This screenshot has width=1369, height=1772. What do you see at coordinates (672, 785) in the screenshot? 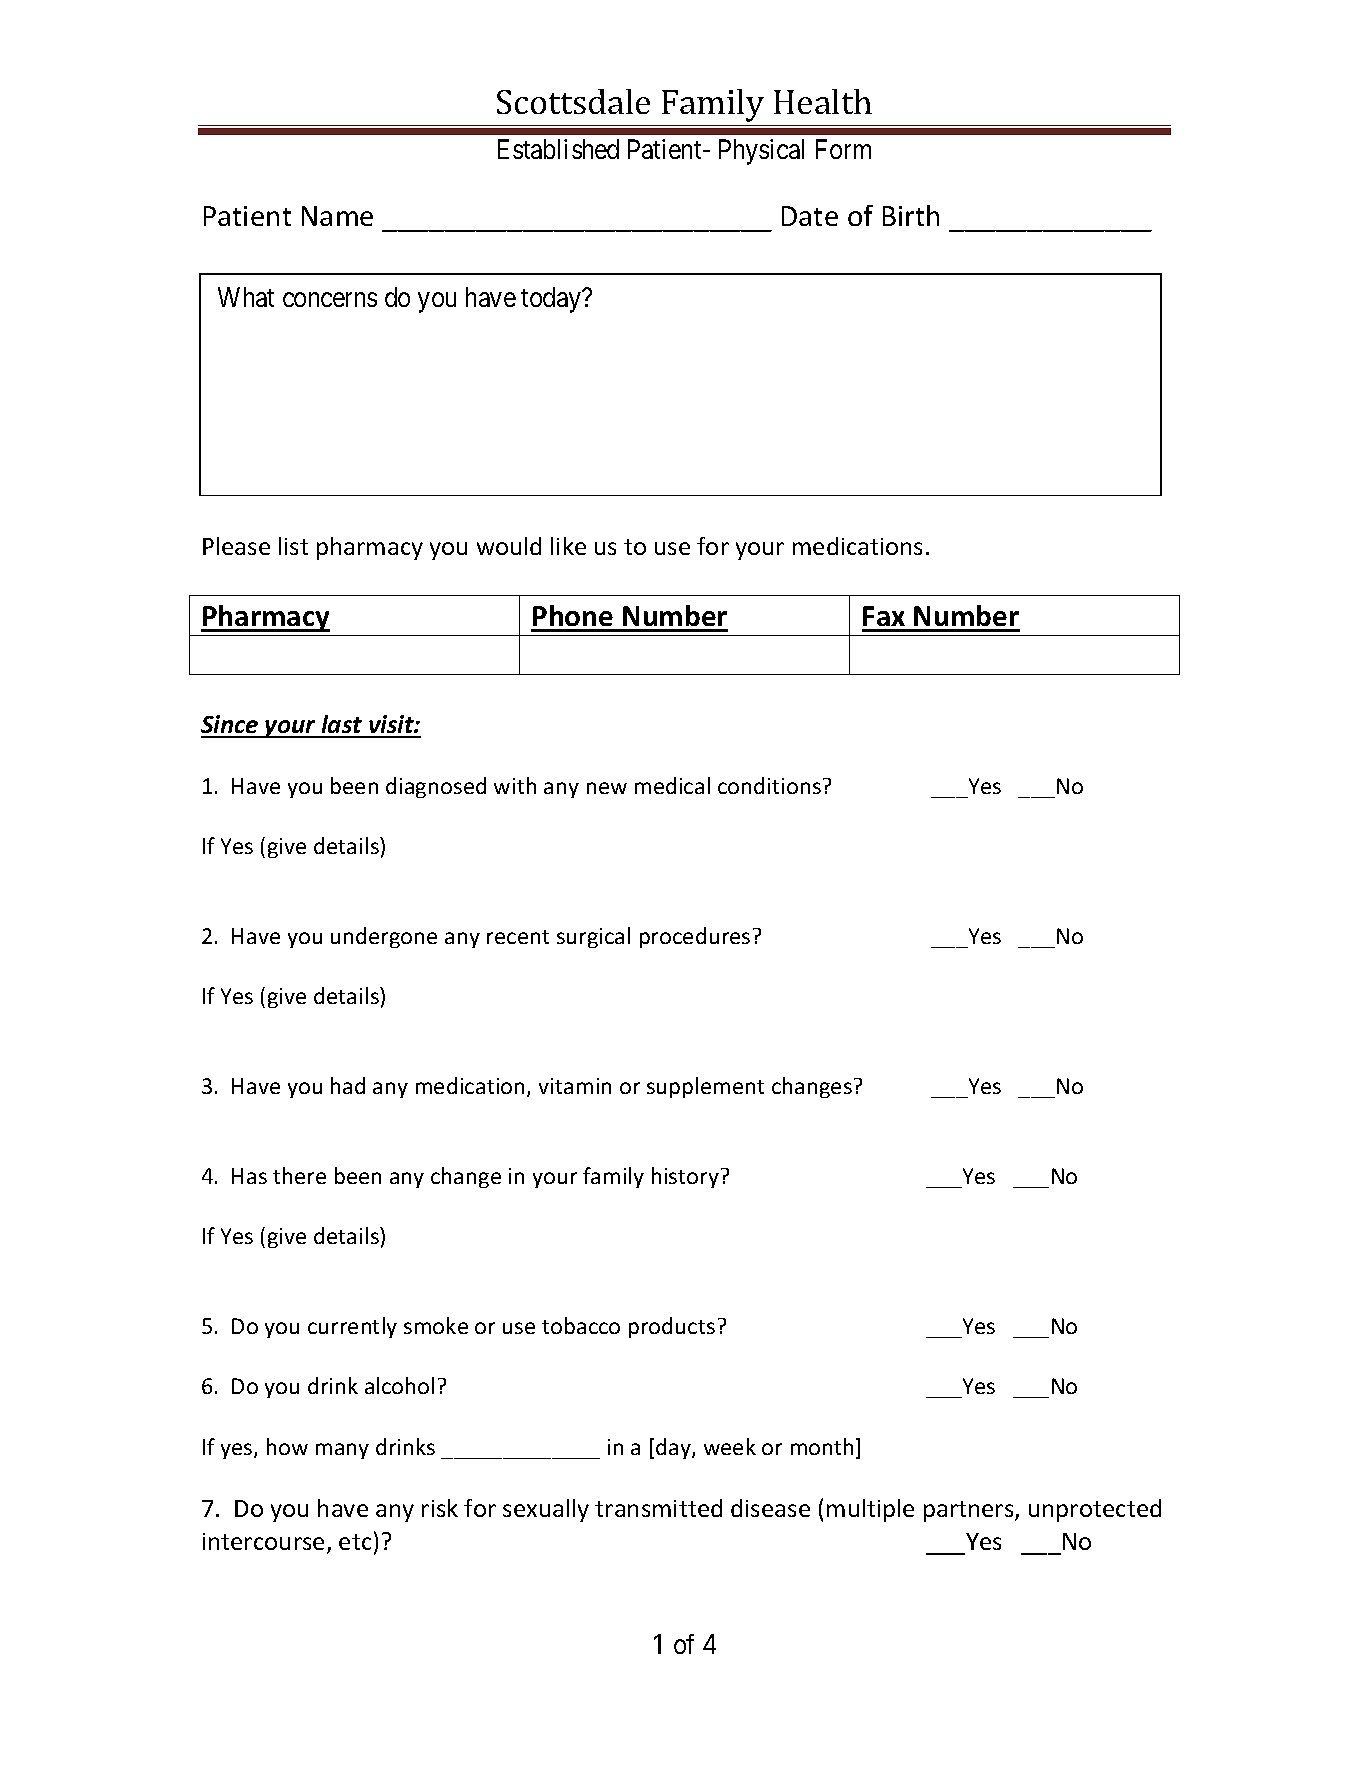
I see `medical` at bounding box center [672, 785].
